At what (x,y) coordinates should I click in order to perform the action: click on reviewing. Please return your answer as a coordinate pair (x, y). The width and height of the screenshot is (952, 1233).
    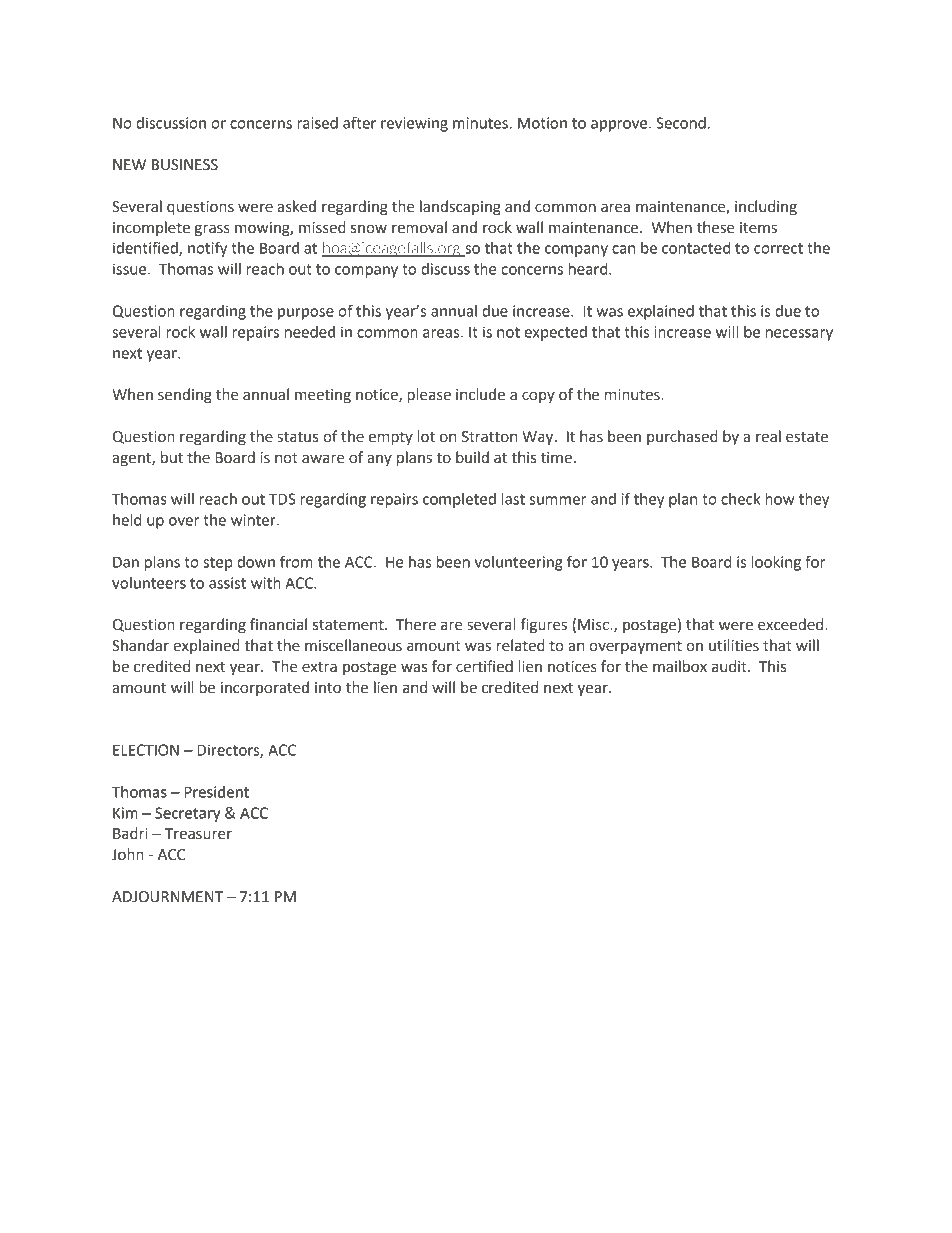
    Looking at the image, I should click on (414, 124).
